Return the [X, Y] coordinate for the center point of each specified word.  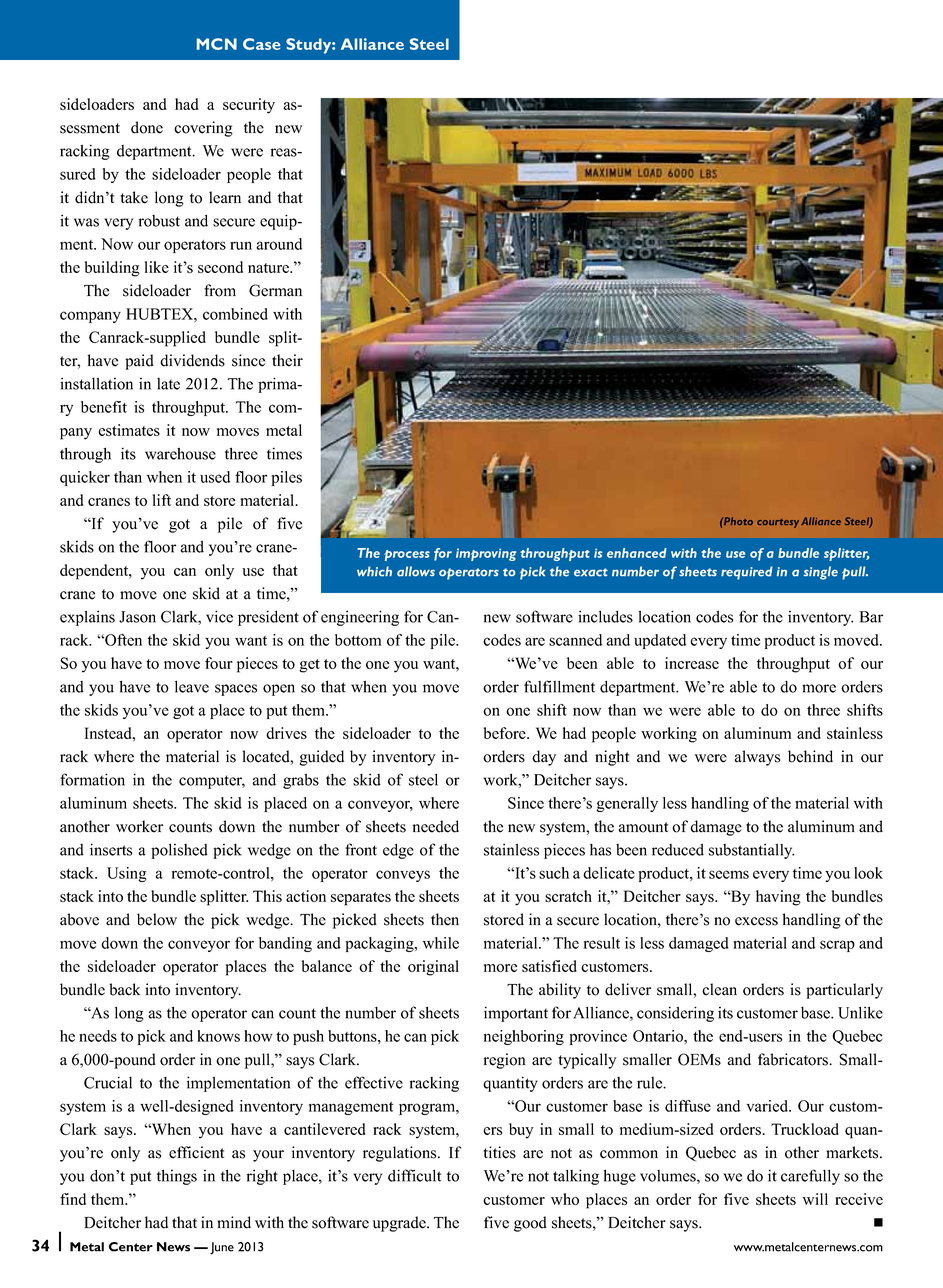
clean [719, 989]
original [433, 968]
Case [261, 44]
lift [162, 500]
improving [486, 554]
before [506, 733]
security [249, 106]
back [124, 989]
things [177, 1177]
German [275, 290]
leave [192, 686]
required [747, 573]
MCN [217, 44]
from [220, 290]
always [757, 758]
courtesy [778, 523]
